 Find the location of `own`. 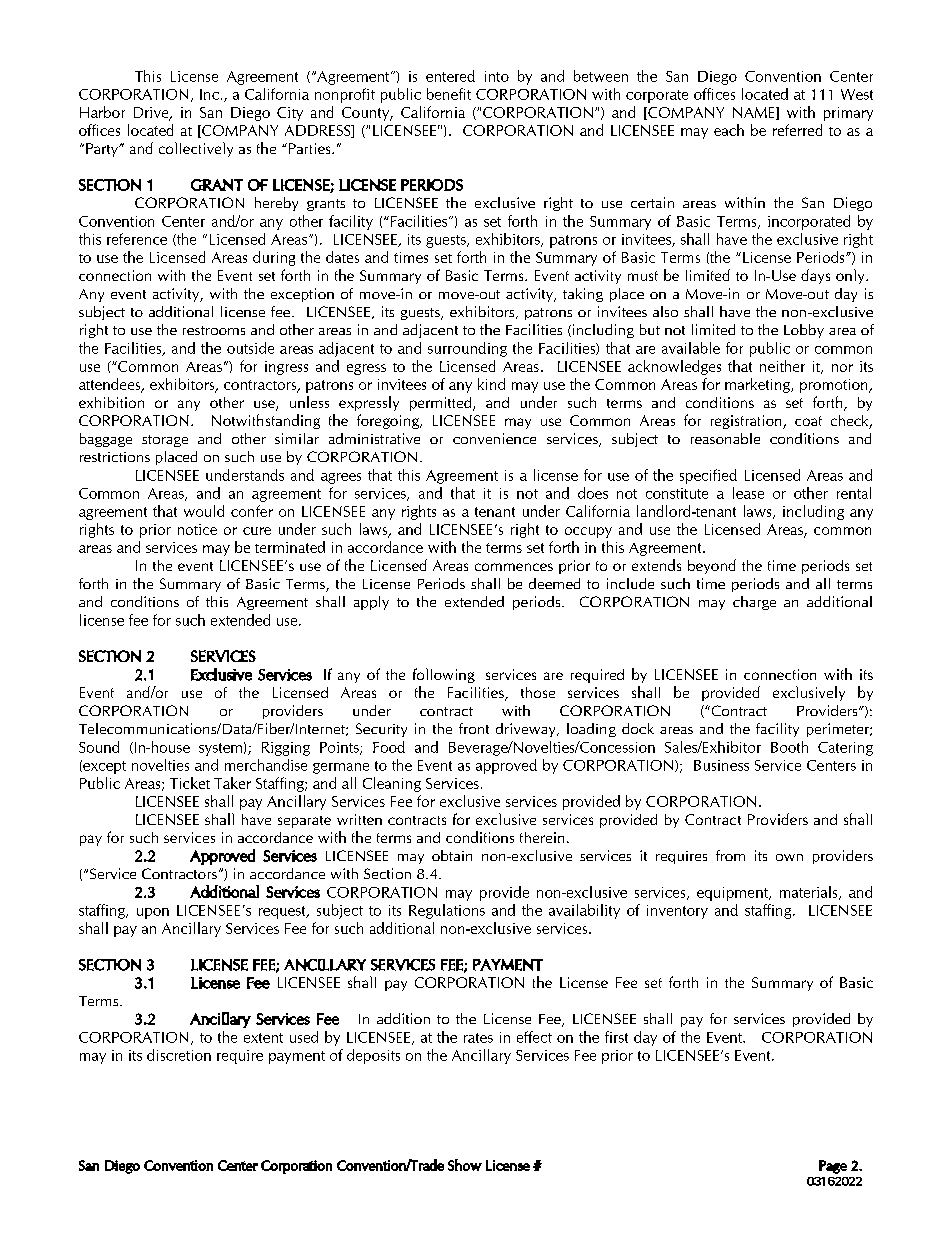

own is located at coordinates (789, 857).
